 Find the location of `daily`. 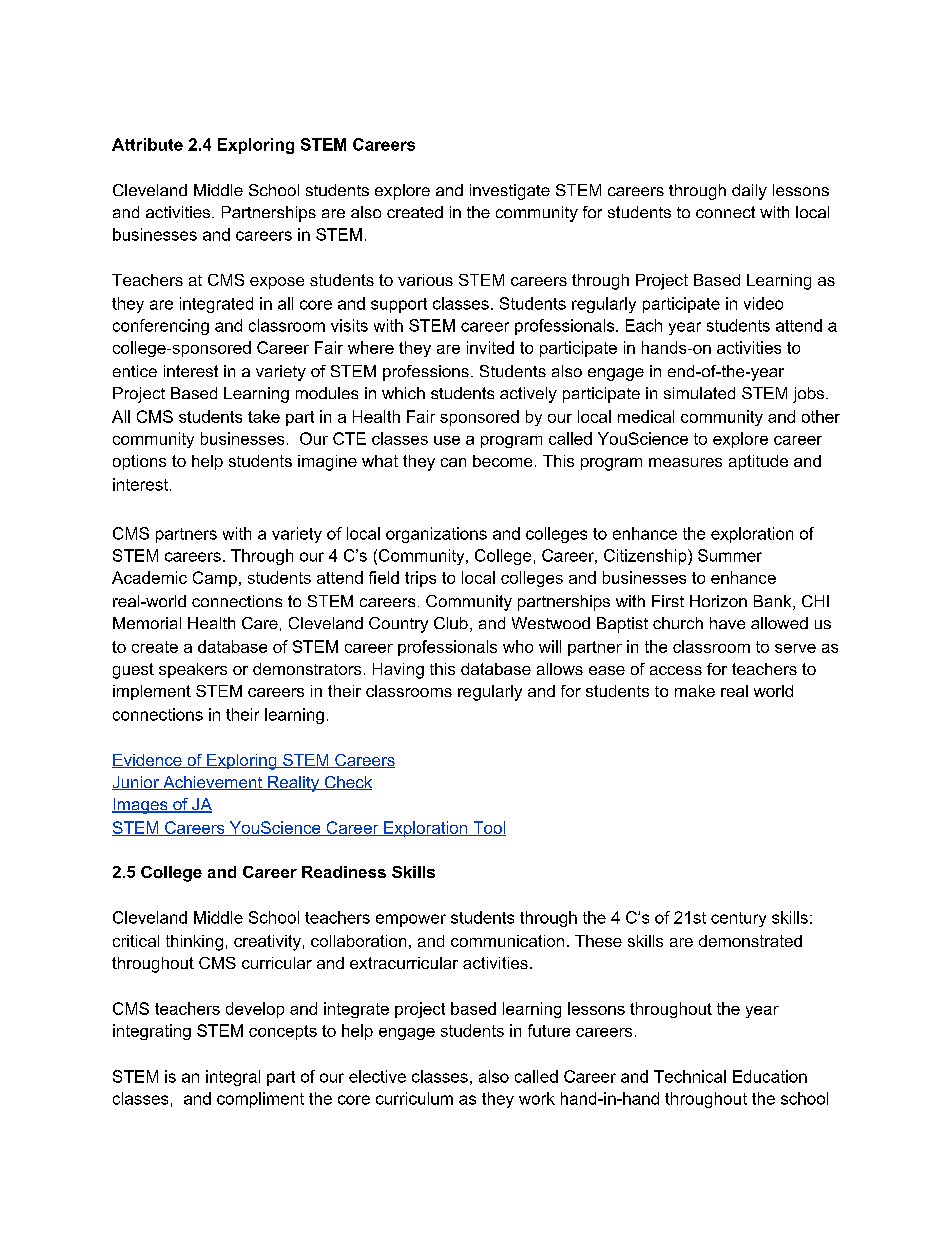

daily is located at coordinates (749, 192).
